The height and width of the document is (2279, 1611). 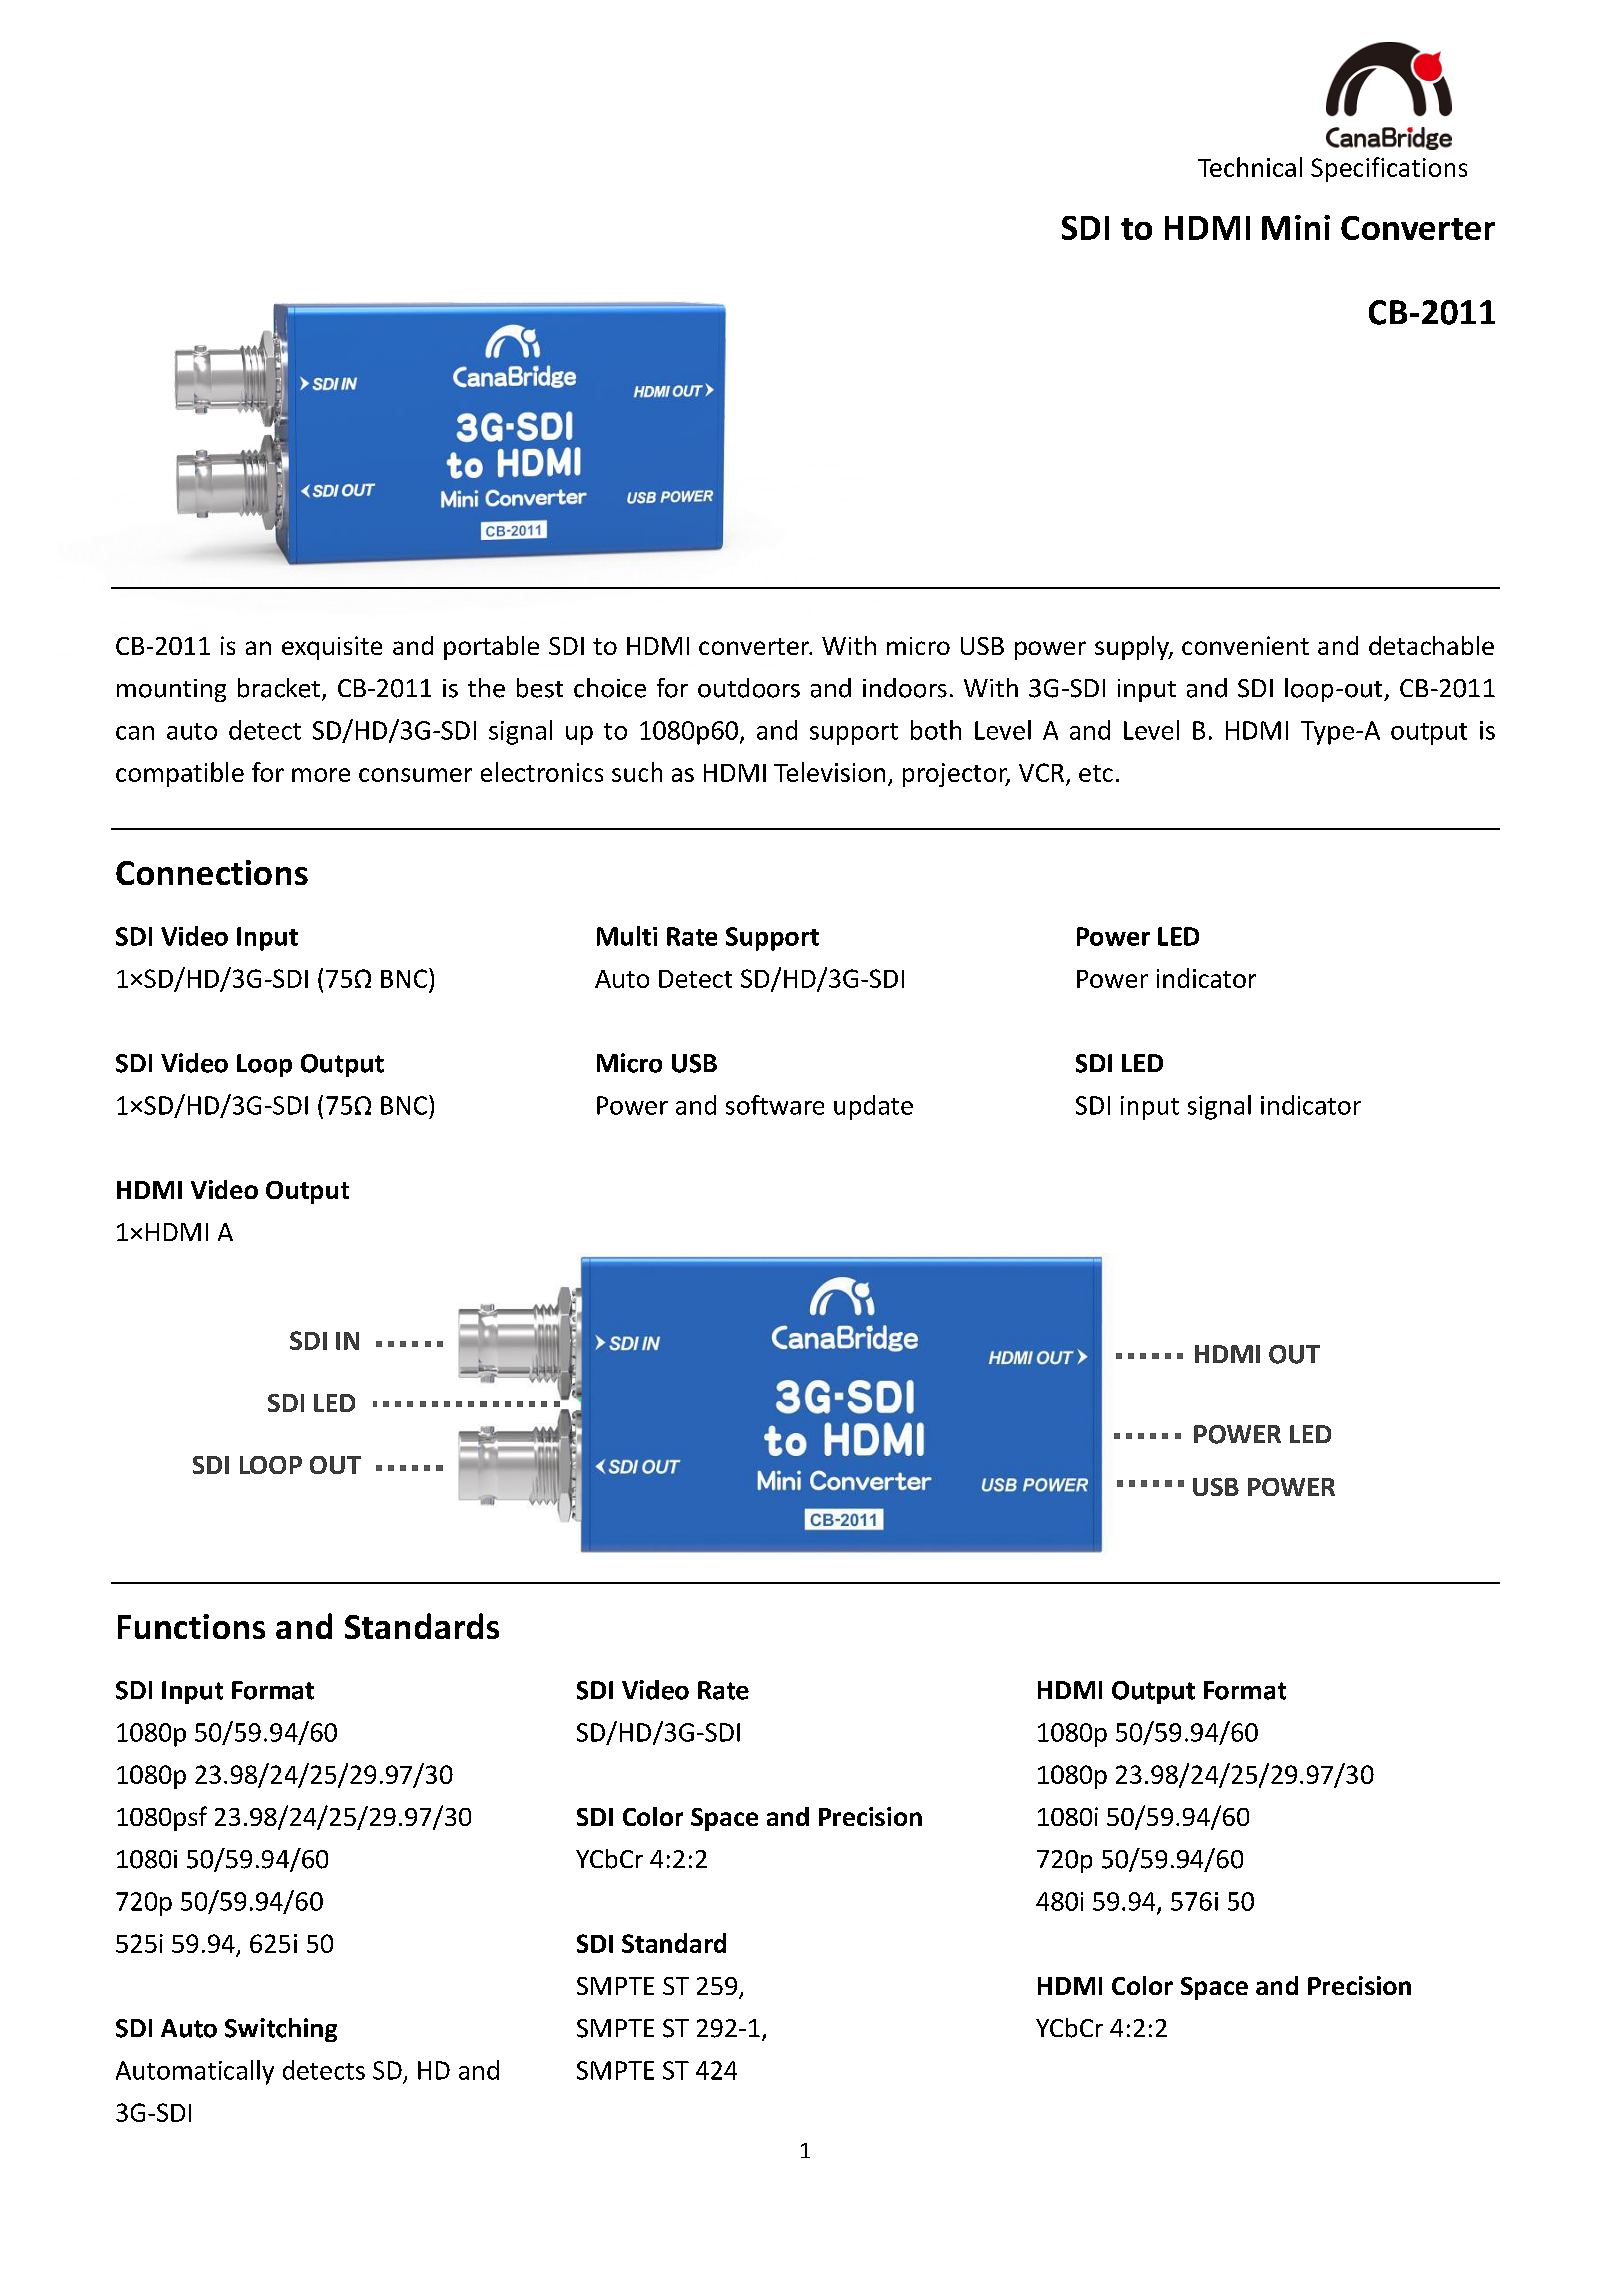 I want to click on etc, so click(x=1096, y=773).
